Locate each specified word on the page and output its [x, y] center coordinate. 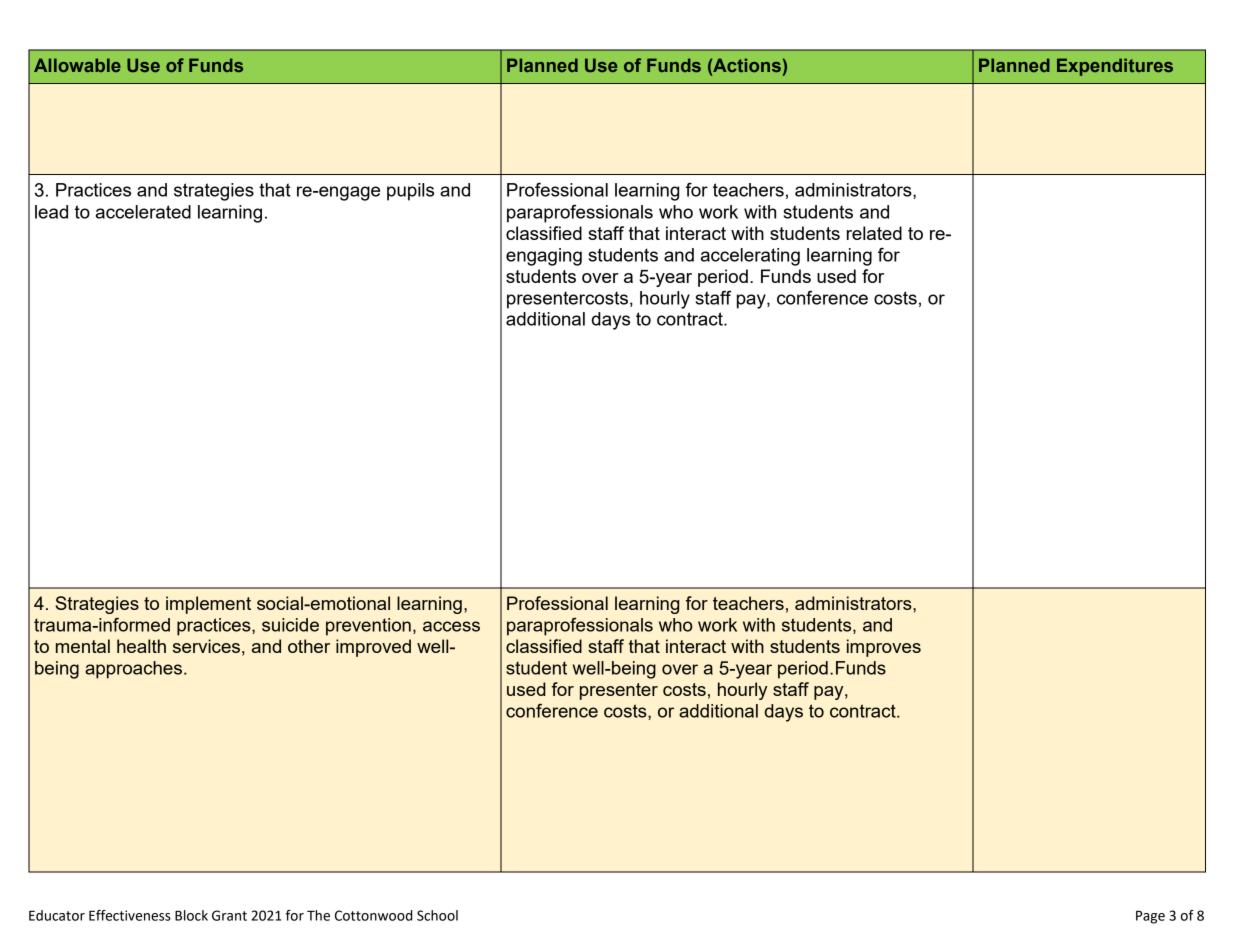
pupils [410, 192]
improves [884, 648]
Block [191, 915]
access [451, 626]
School [437, 915]
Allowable [77, 65]
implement [208, 605]
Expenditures [1115, 67]
